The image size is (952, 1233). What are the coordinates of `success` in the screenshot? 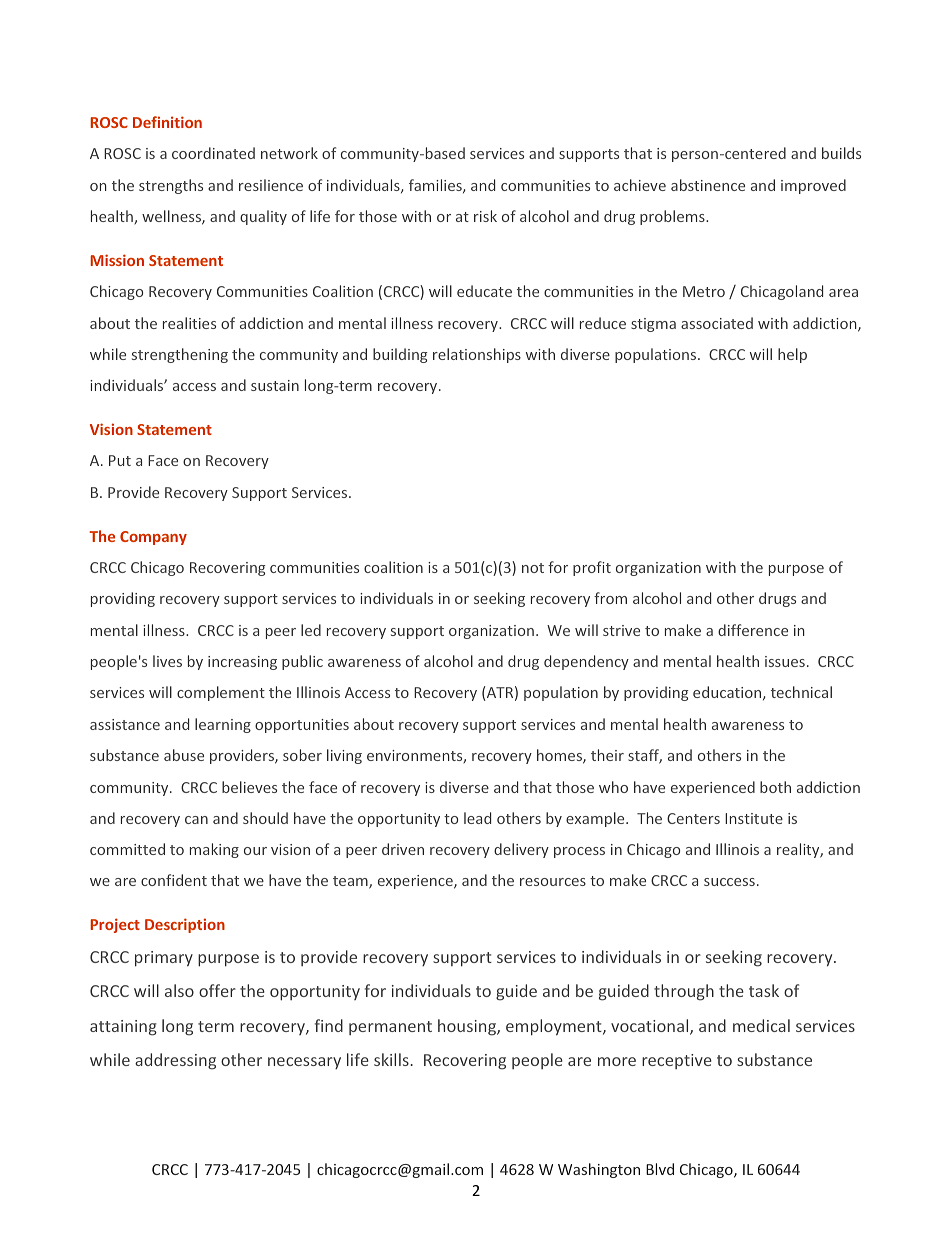 It's located at (729, 882).
